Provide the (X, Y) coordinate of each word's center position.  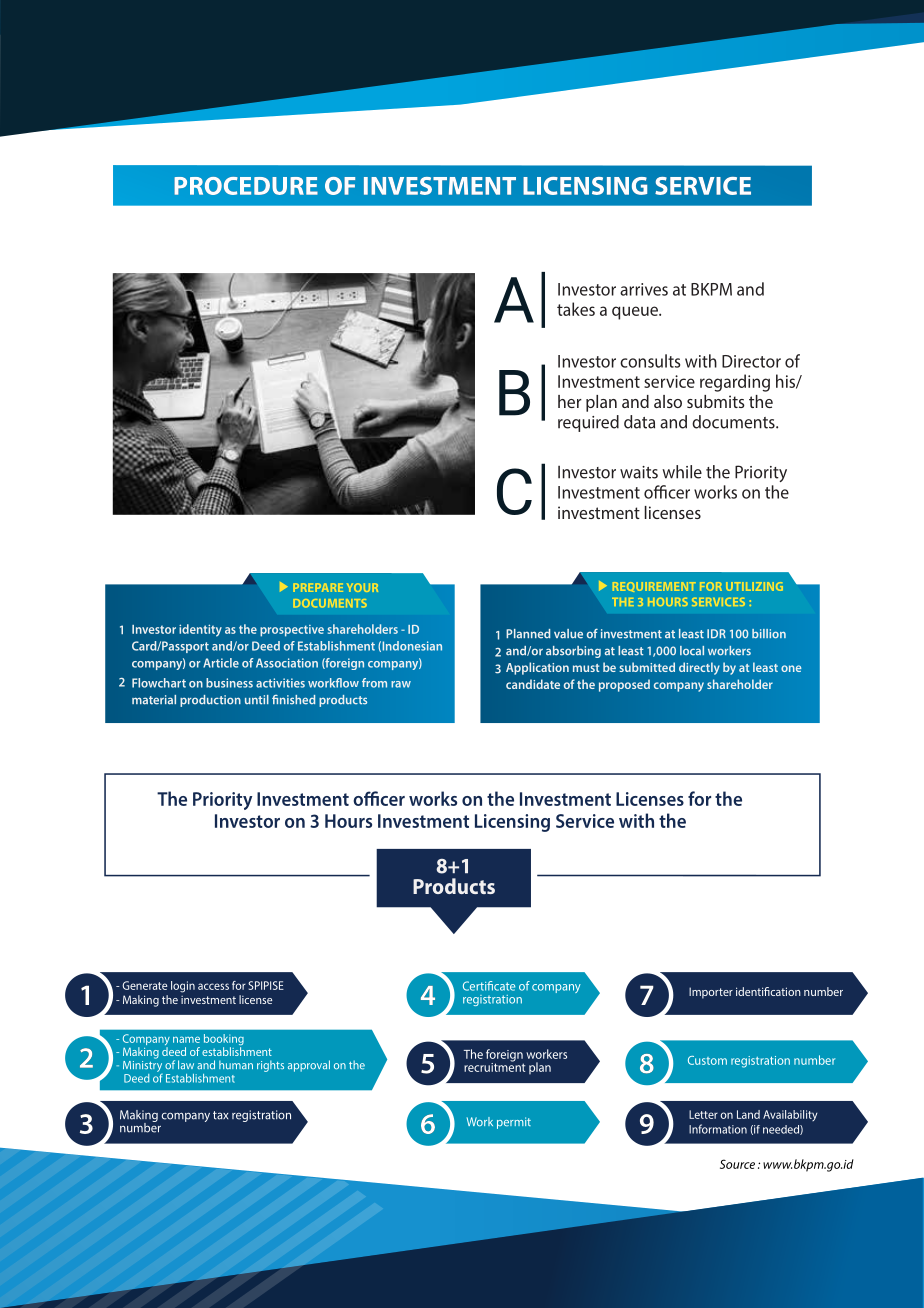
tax (220, 1115)
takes (576, 309)
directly (699, 668)
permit (514, 1123)
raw (401, 684)
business (229, 683)
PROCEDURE (246, 186)
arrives (644, 289)
